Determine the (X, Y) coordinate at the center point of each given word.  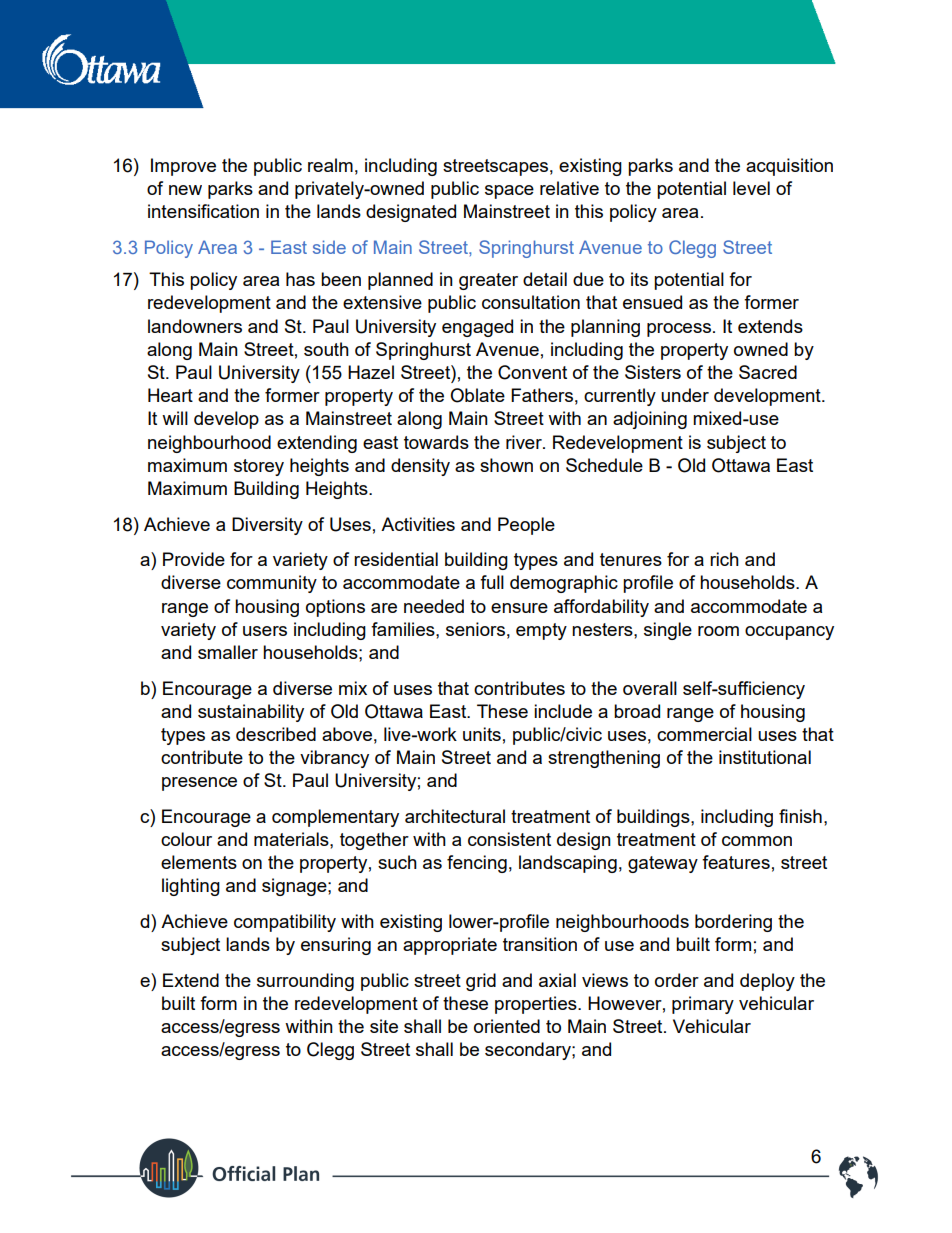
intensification (203, 211)
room (718, 631)
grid (481, 982)
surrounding (305, 982)
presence (199, 784)
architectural (455, 816)
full (492, 582)
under (685, 395)
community (272, 584)
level (751, 188)
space (509, 192)
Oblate (477, 395)
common (757, 841)
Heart (170, 395)
